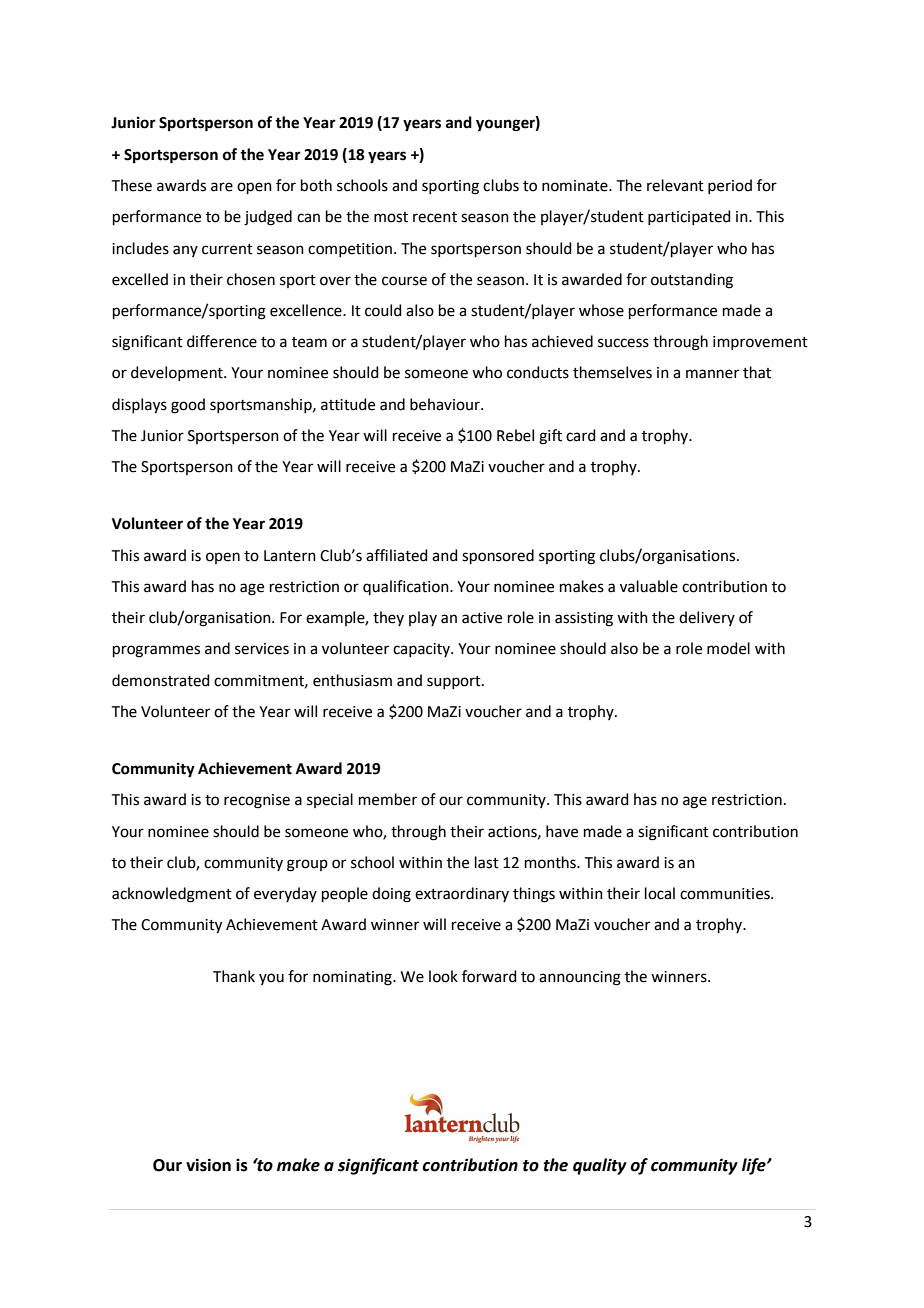  Describe the element at coordinates (600, 1166) in the document. I see `quality` at that location.
